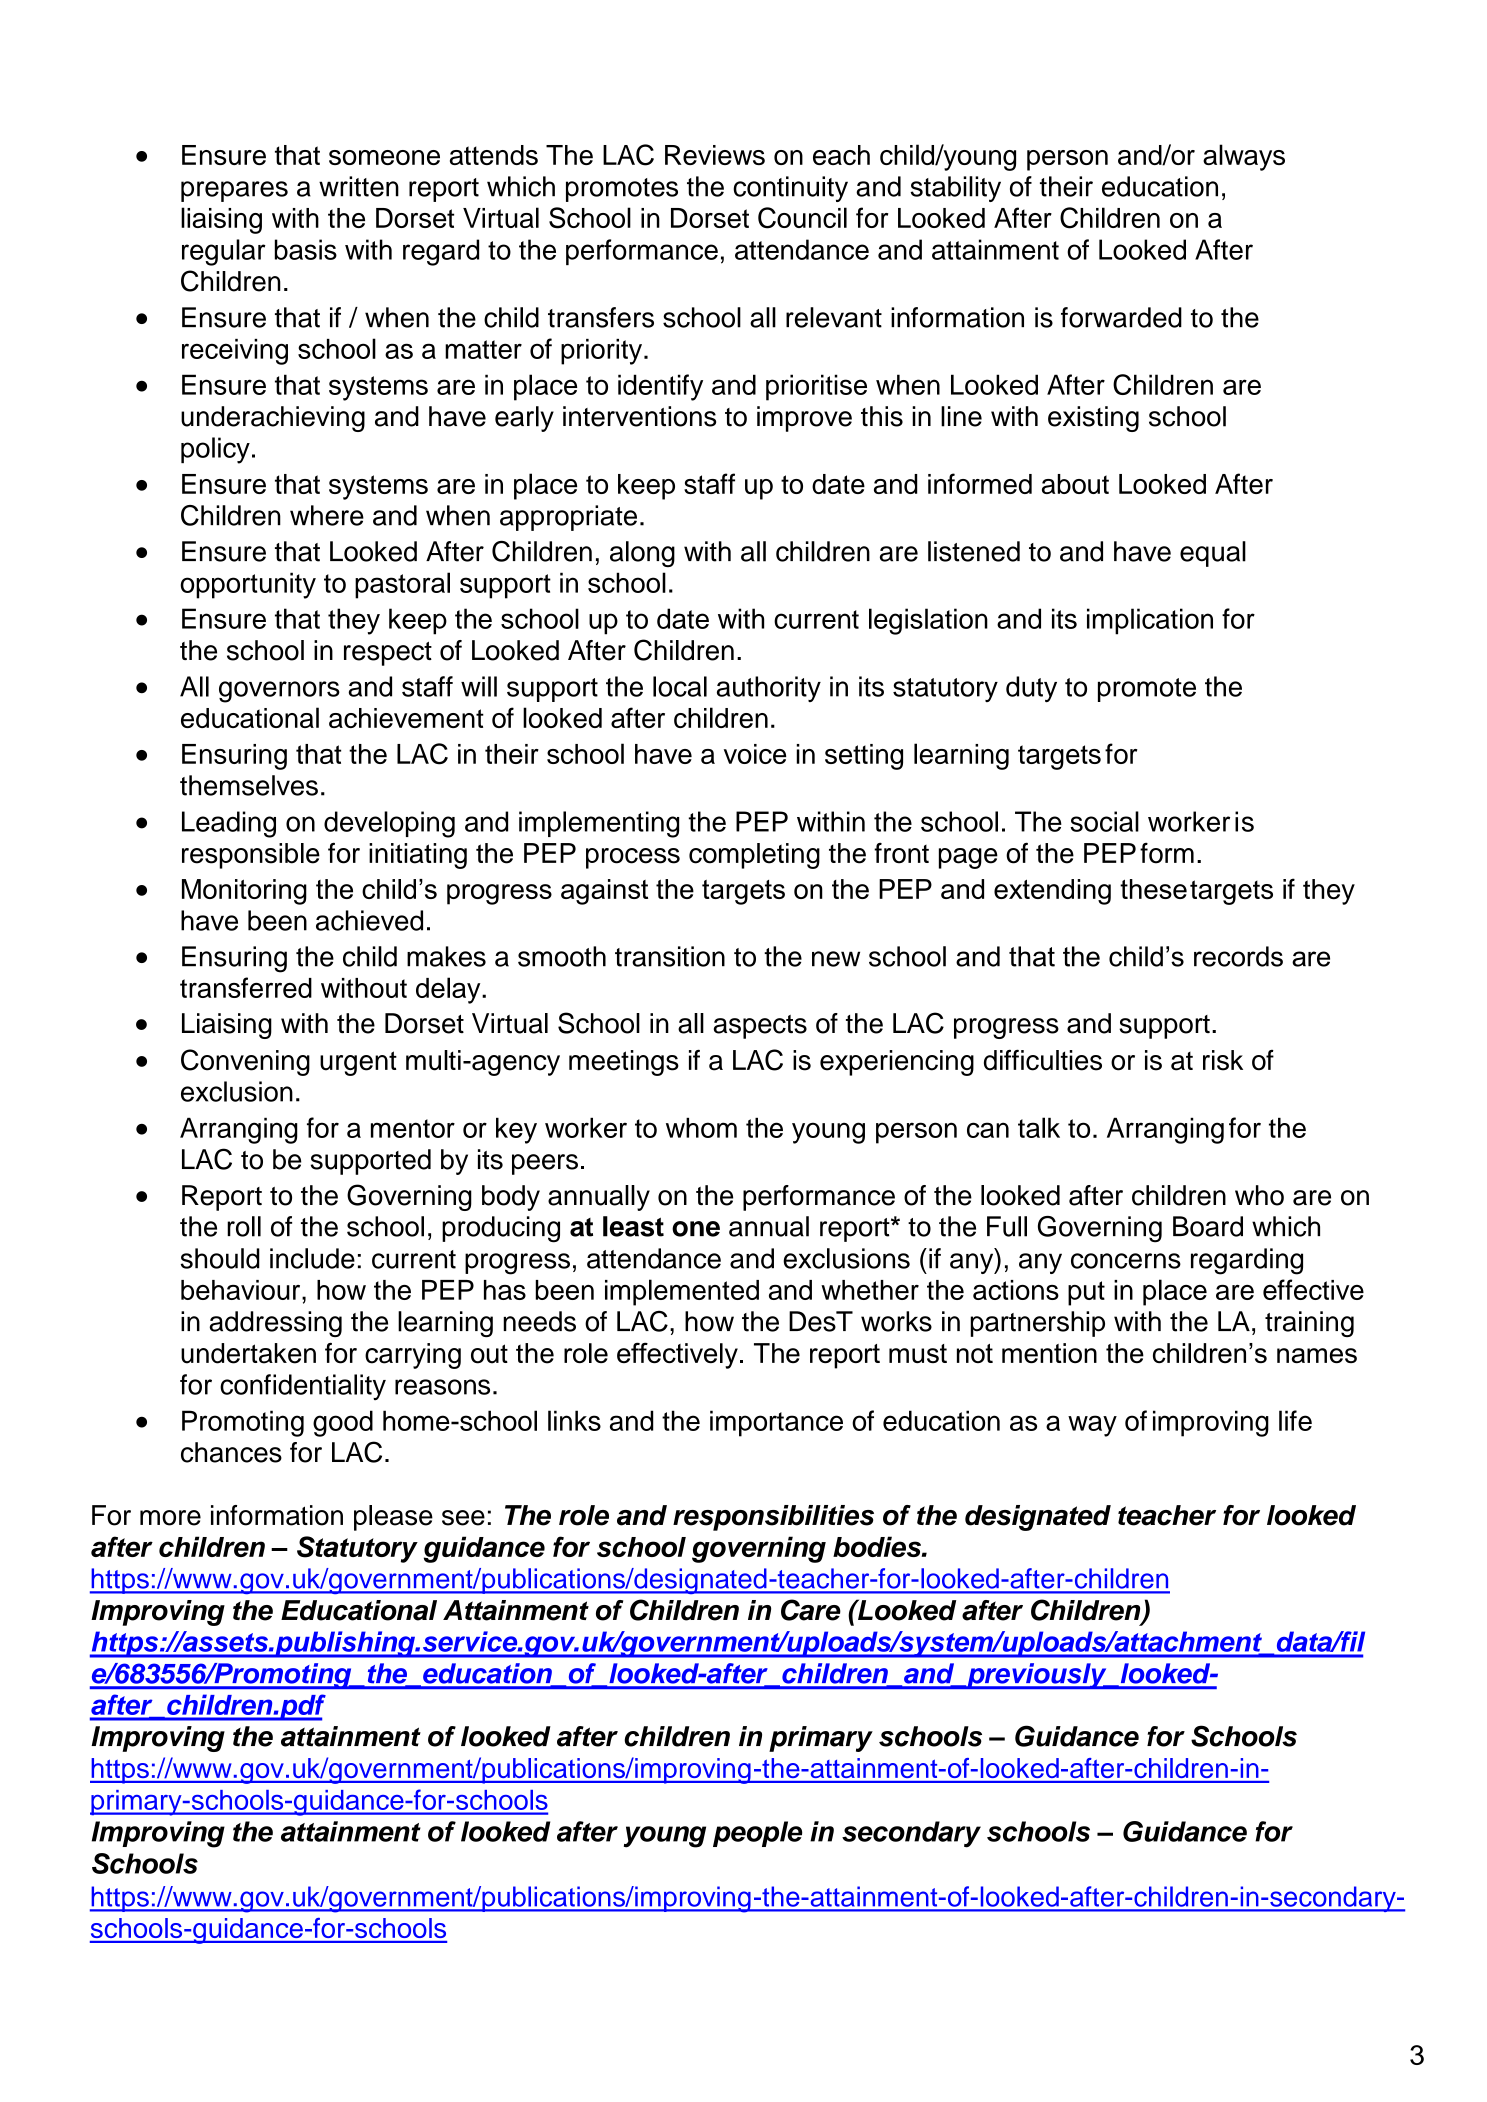 Image resolution: width=1487 pixels, height=2102 pixels. What do you see at coordinates (776, 1423) in the screenshot?
I see `importance` at bounding box center [776, 1423].
